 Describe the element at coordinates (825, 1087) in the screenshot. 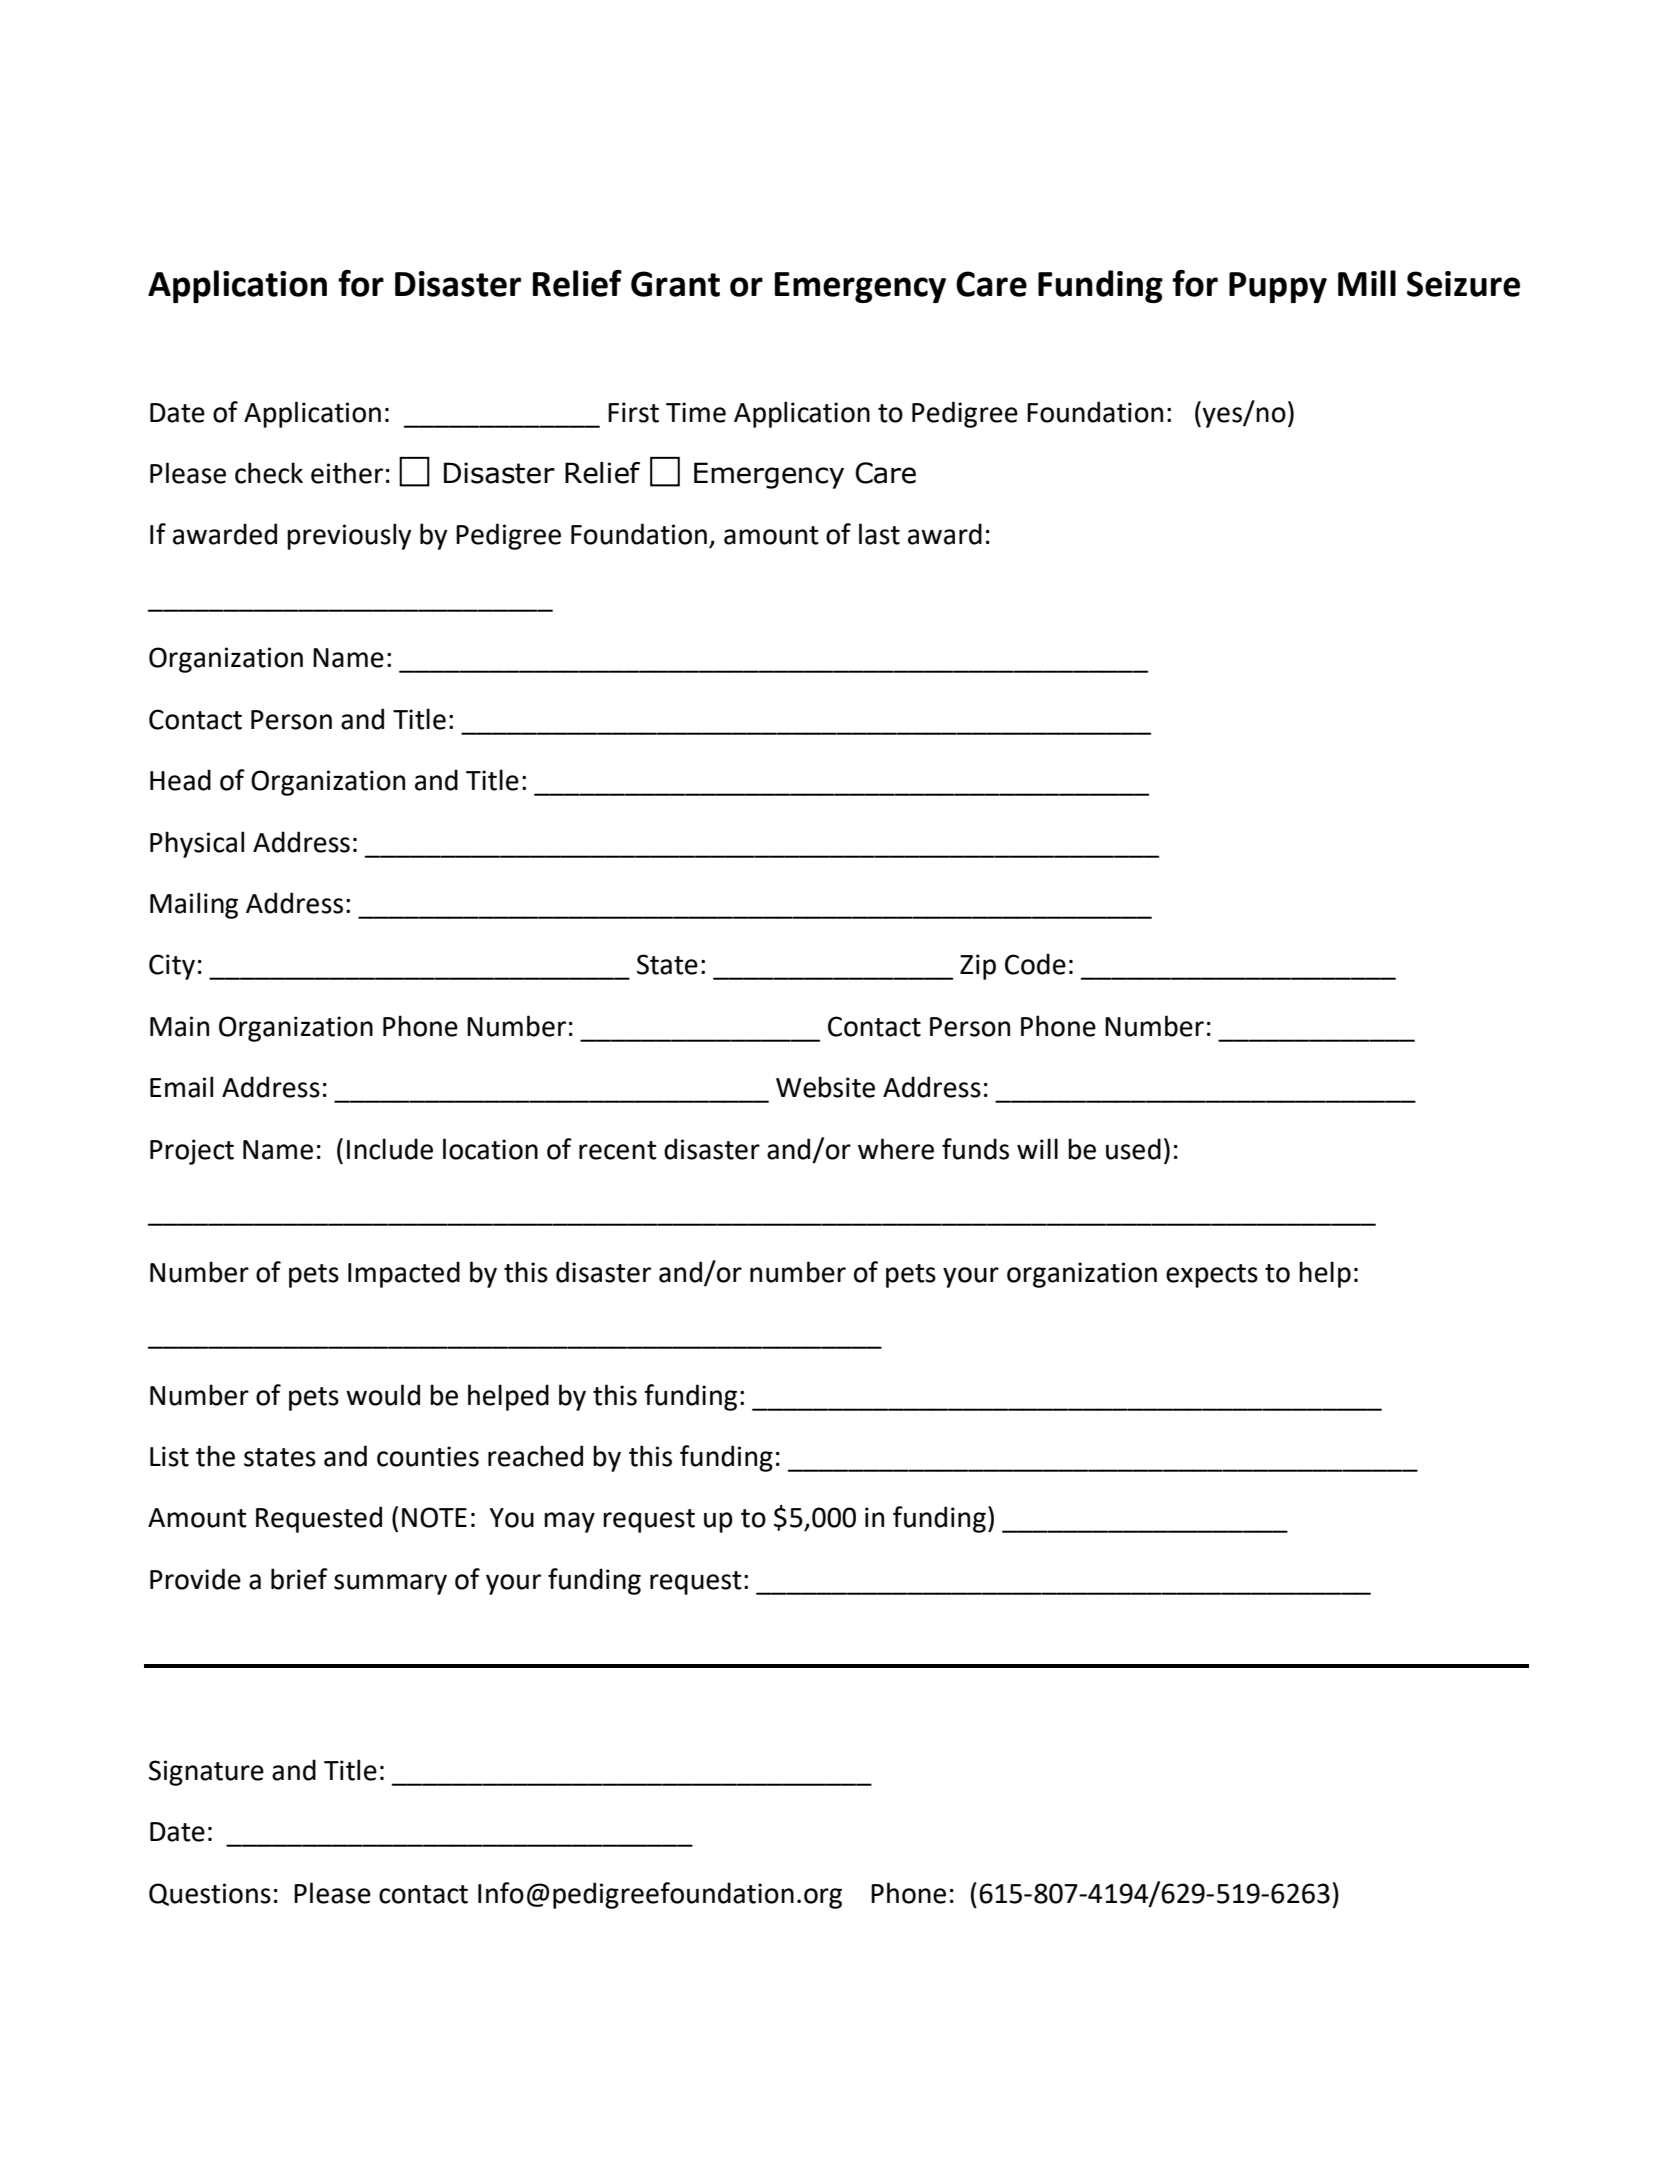

I see `Website` at that location.
